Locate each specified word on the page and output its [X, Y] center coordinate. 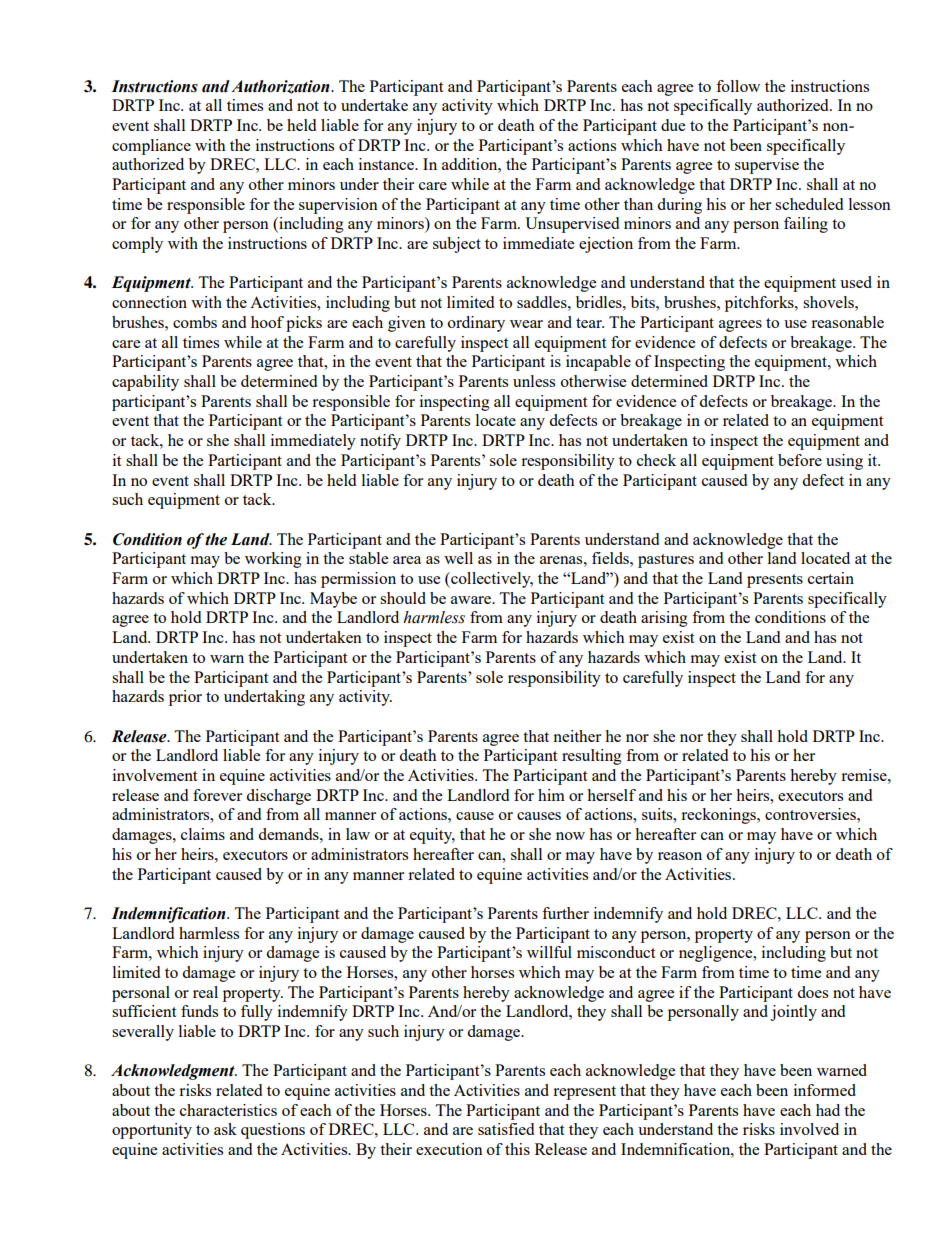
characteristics [228, 1110]
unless [534, 381]
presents [775, 581]
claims [203, 834]
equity [432, 836]
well [458, 558]
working [273, 560]
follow [738, 86]
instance [387, 164]
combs [195, 322]
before [800, 460]
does [812, 992]
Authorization [281, 87]
